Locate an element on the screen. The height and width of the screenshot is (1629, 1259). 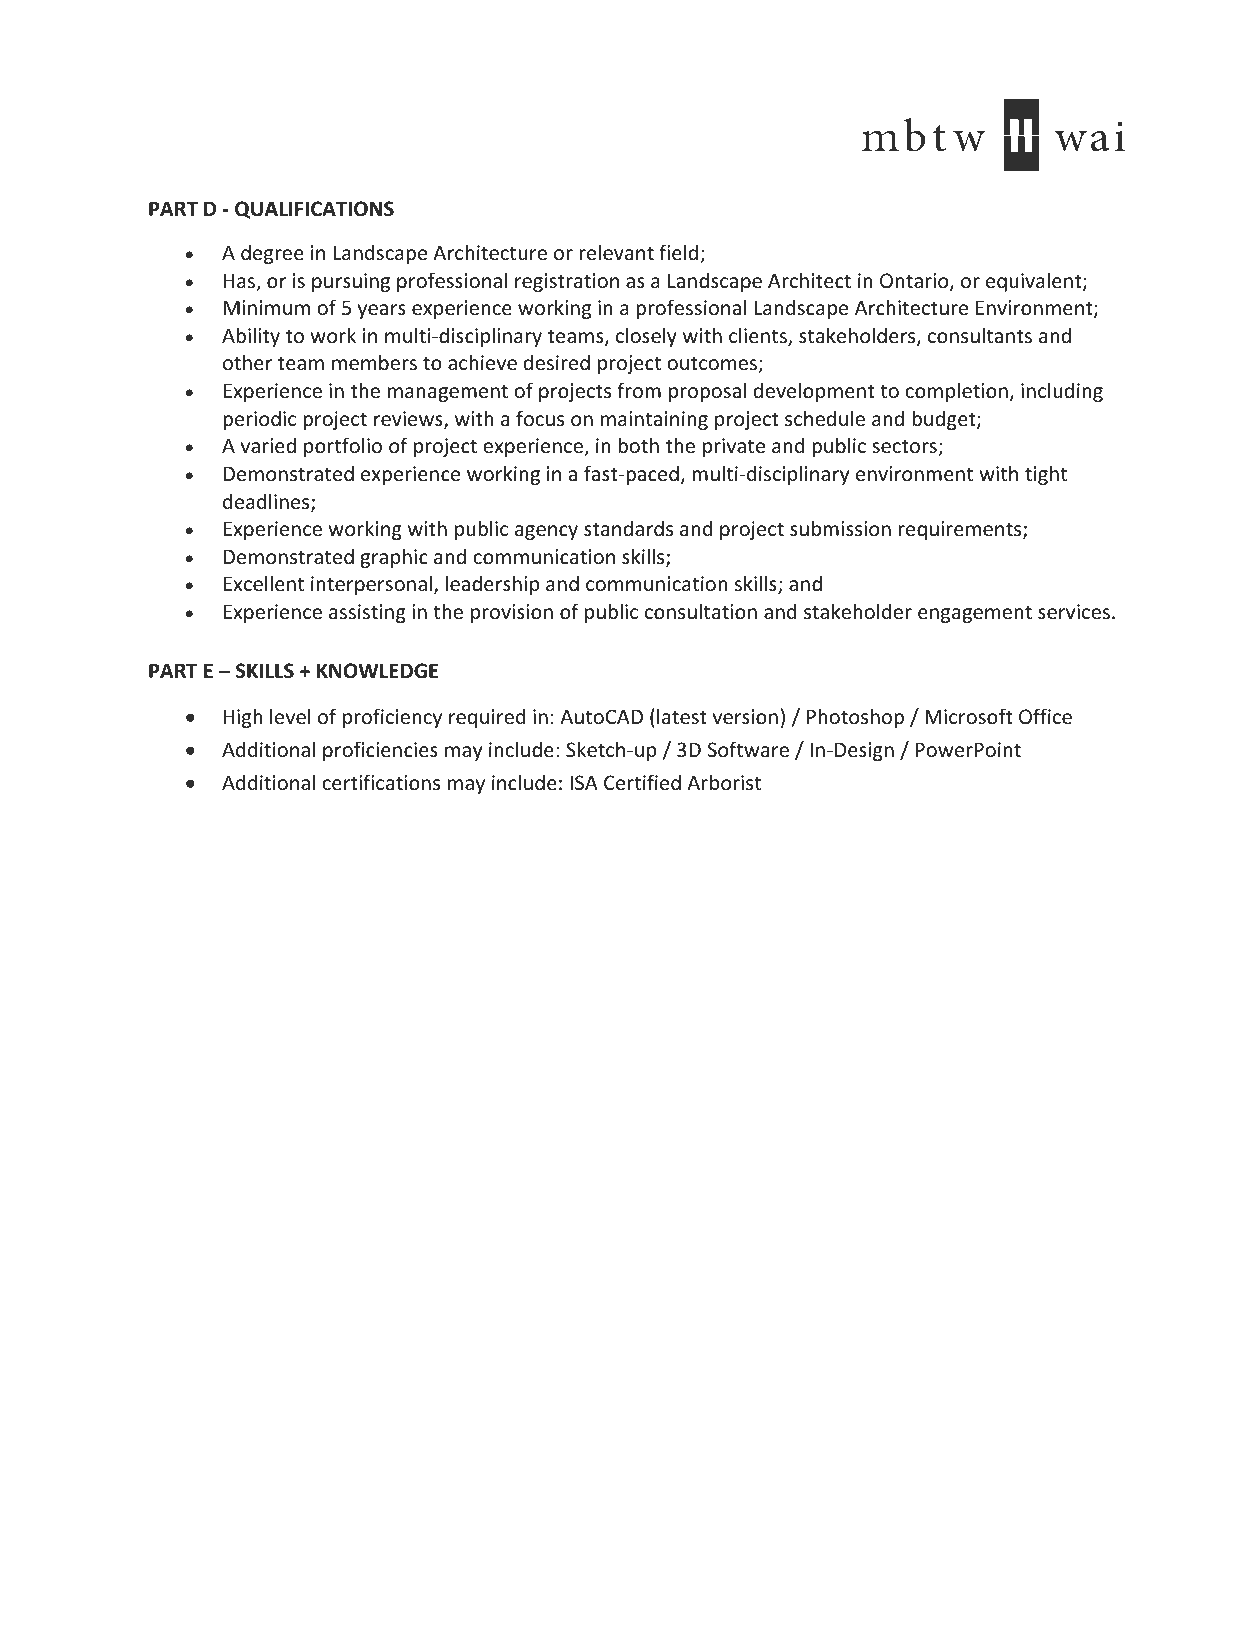
proficiencies is located at coordinates (380, 751).
